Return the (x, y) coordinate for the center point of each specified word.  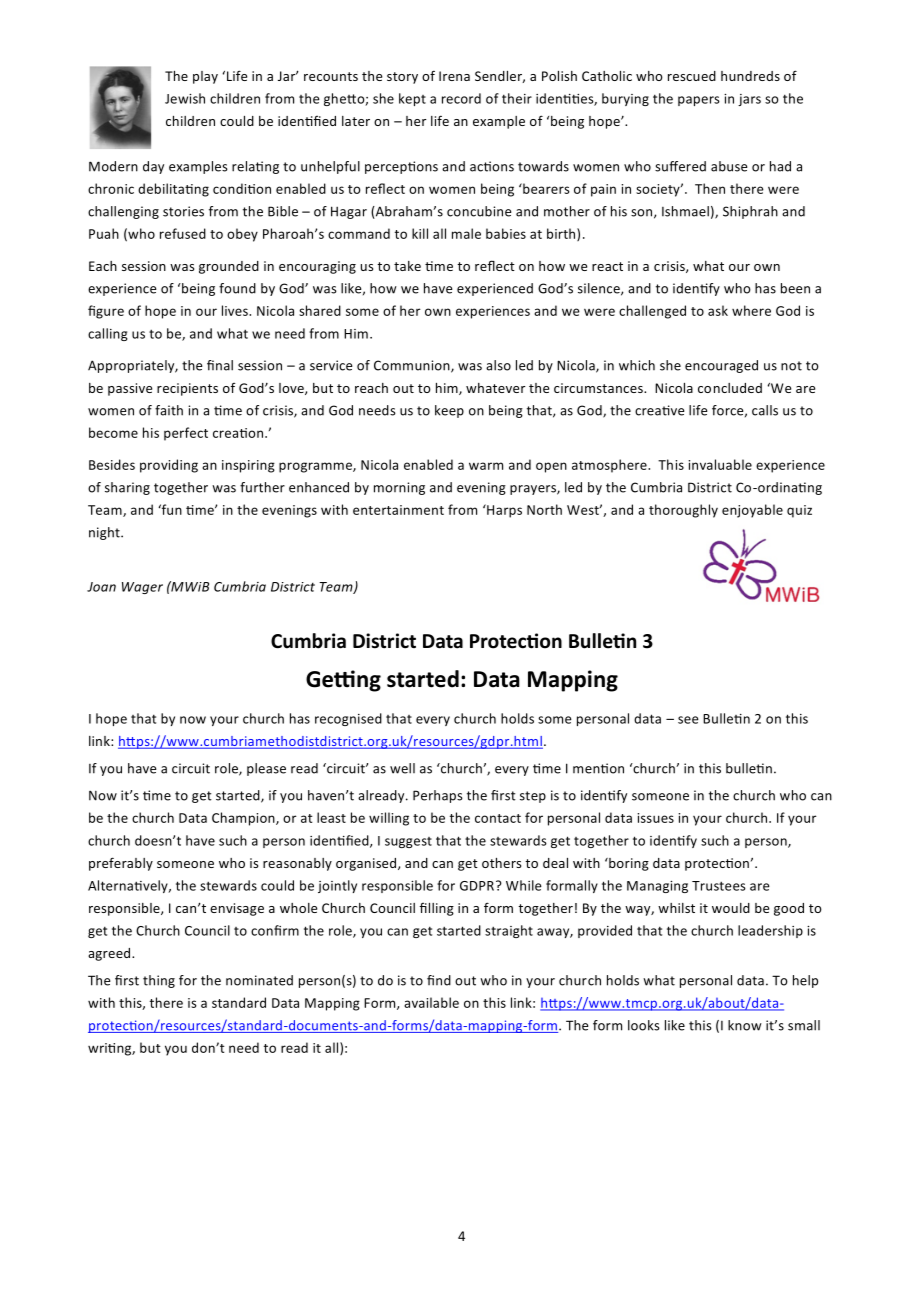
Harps (503, 511)
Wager (142, 588)
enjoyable (752, 511)
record (461, 98)
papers (699, 101)
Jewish (185, 98)
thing (159, 981)
